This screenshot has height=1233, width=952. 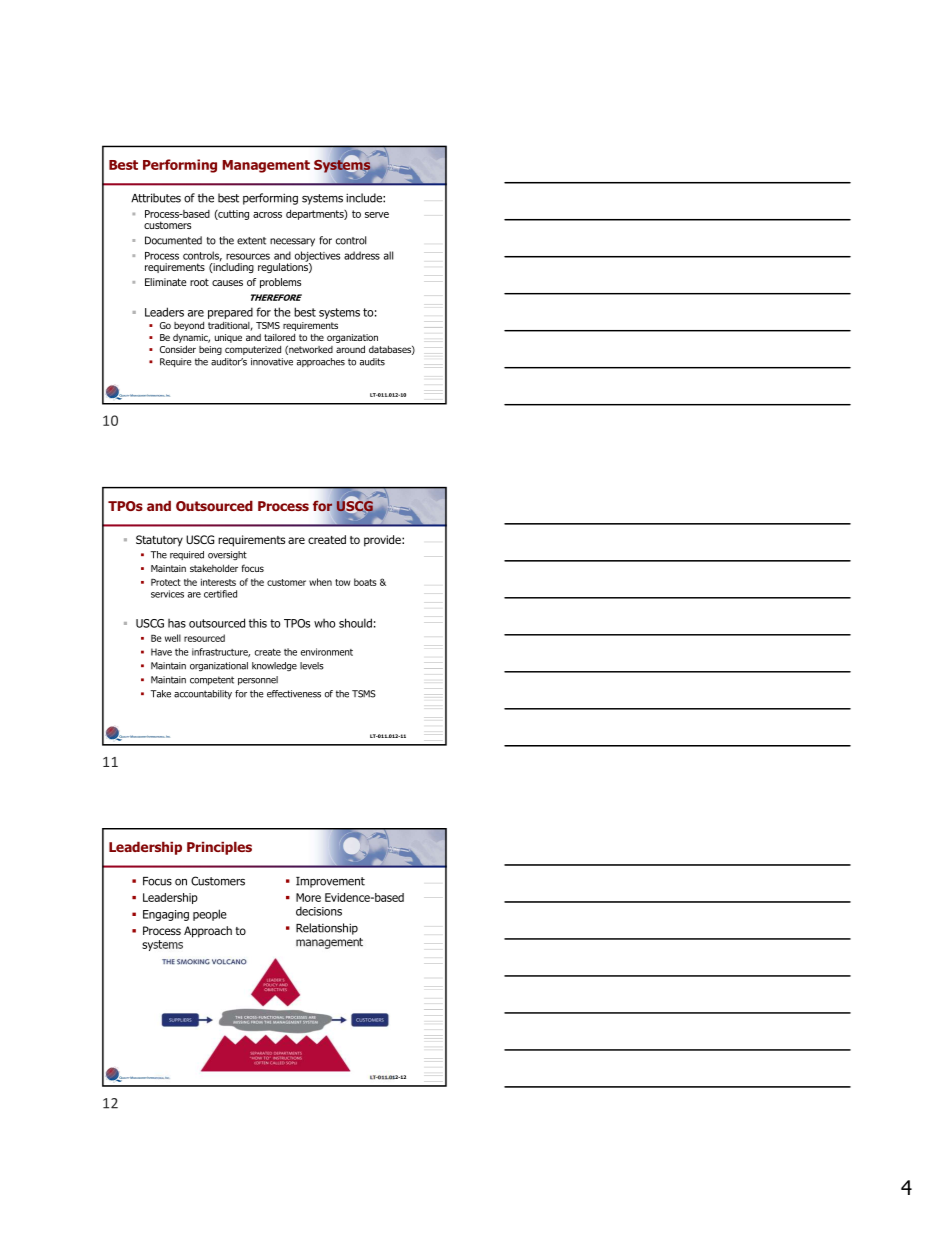 I want to click on serve, so click(x=377, y=215).
